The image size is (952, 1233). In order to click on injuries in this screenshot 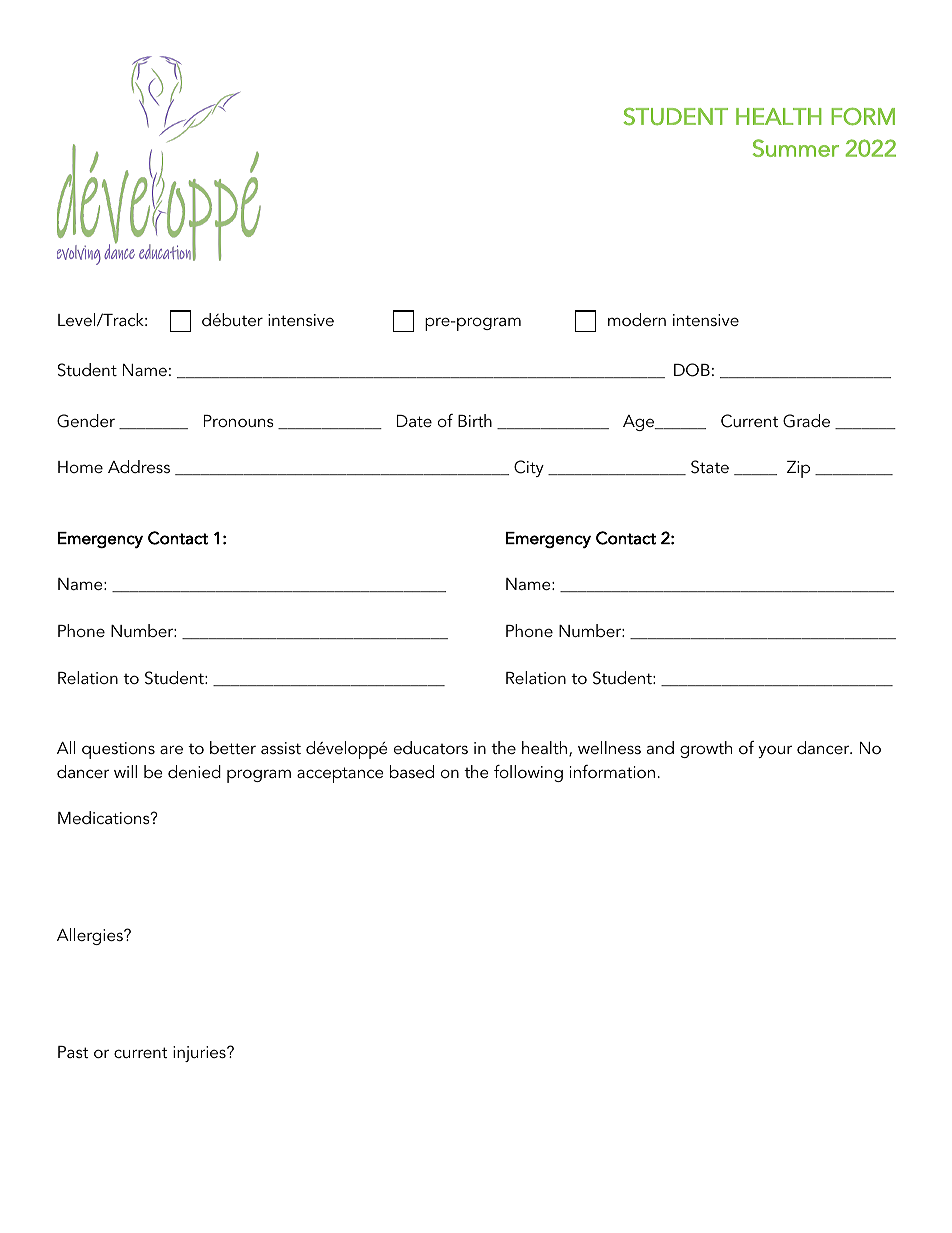, I will do `click(200, 1054)`.
